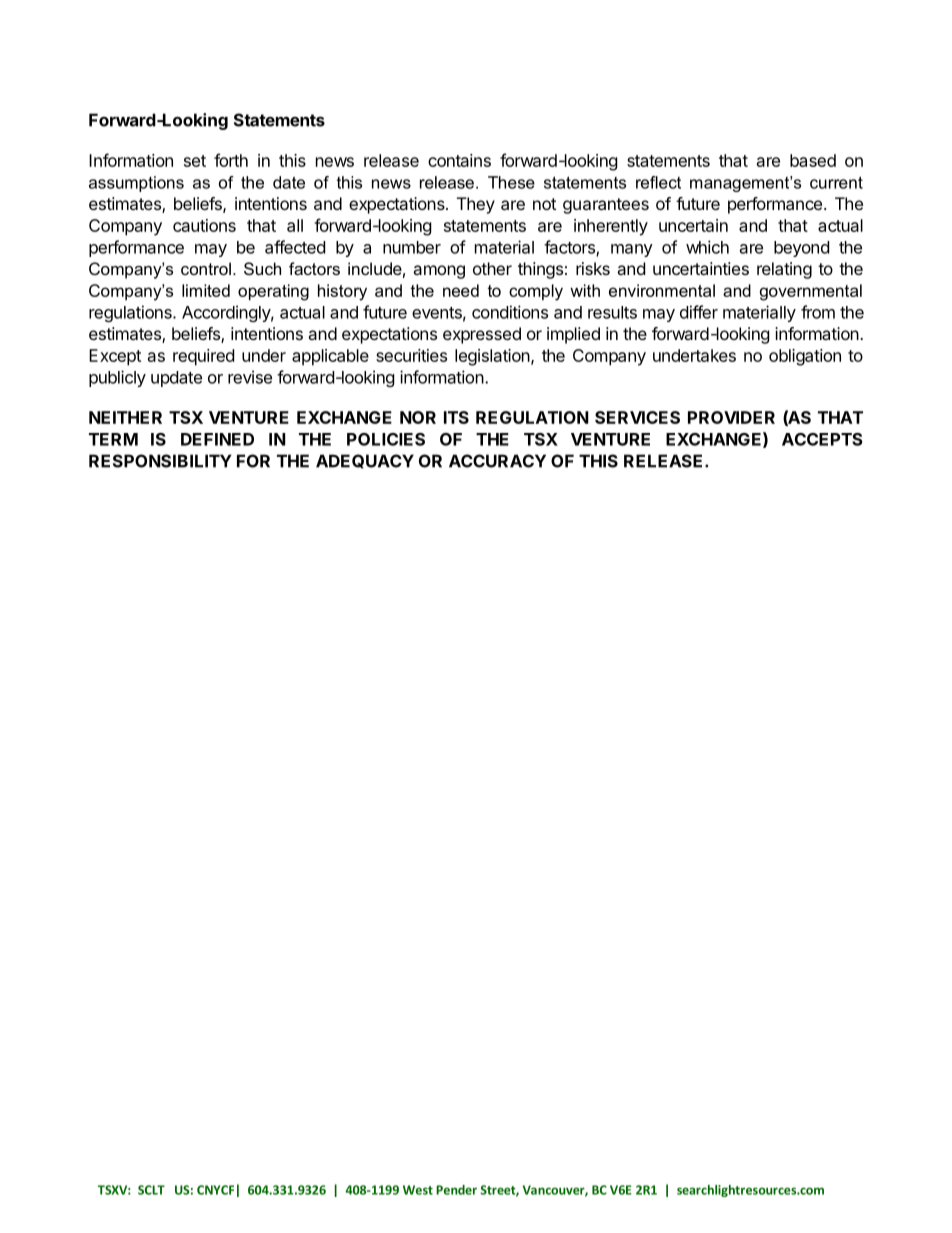  What do you see at coordinates (418, 1190) in the screenshot?
I see `West` at bounding box center [418, 1190].
